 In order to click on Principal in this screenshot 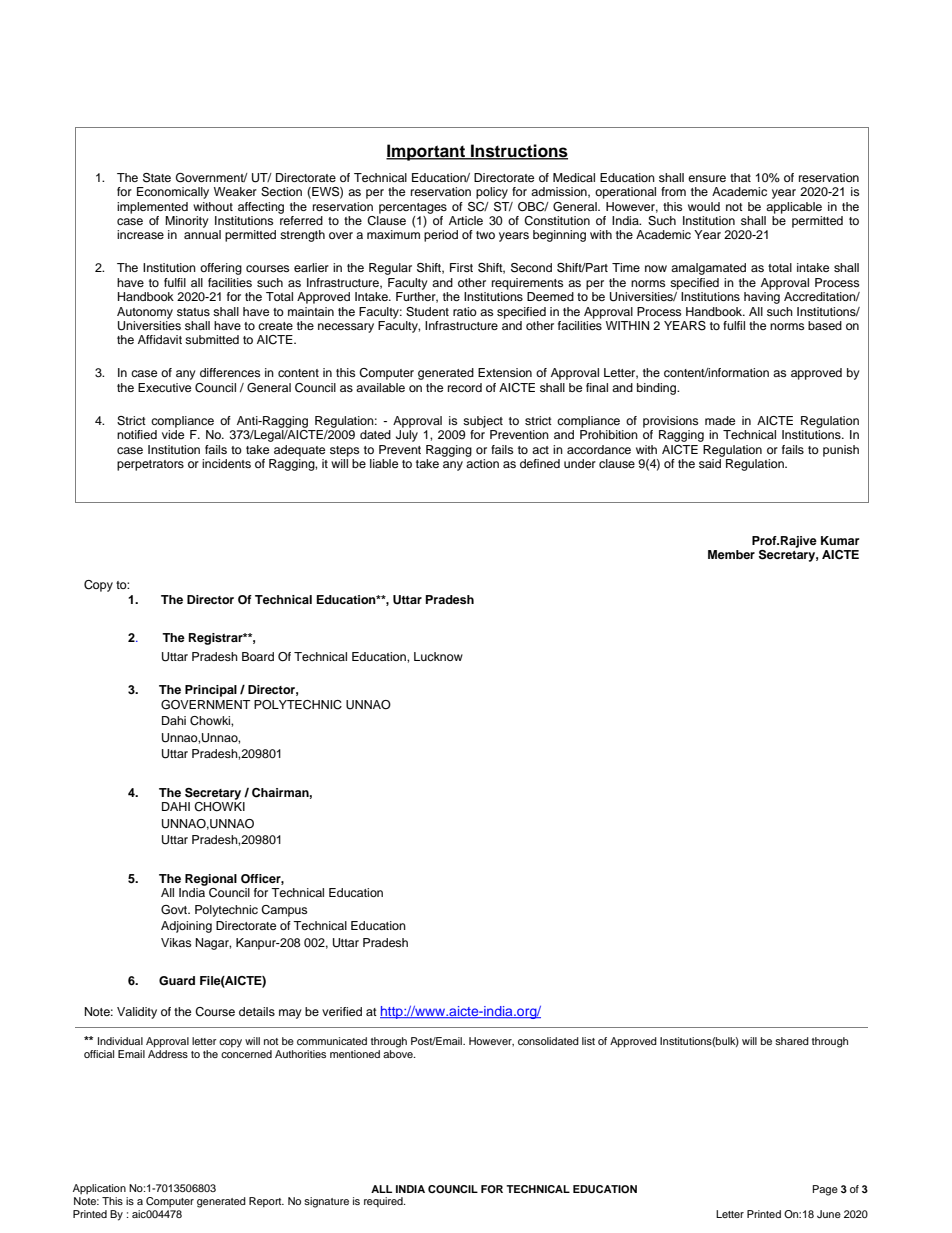, I will do `click(211, 691)`.
